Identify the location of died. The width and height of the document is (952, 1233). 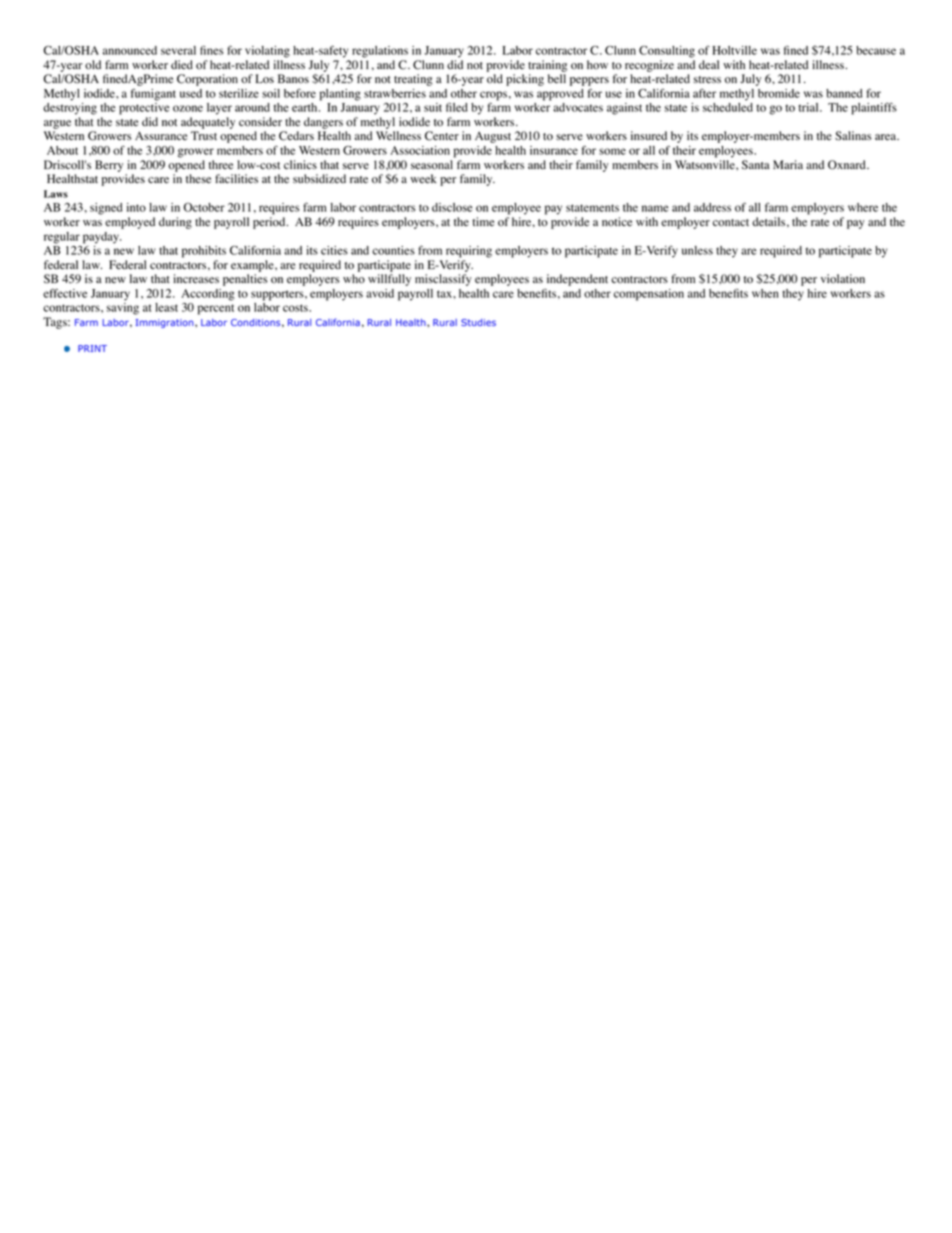
(182, 64).
